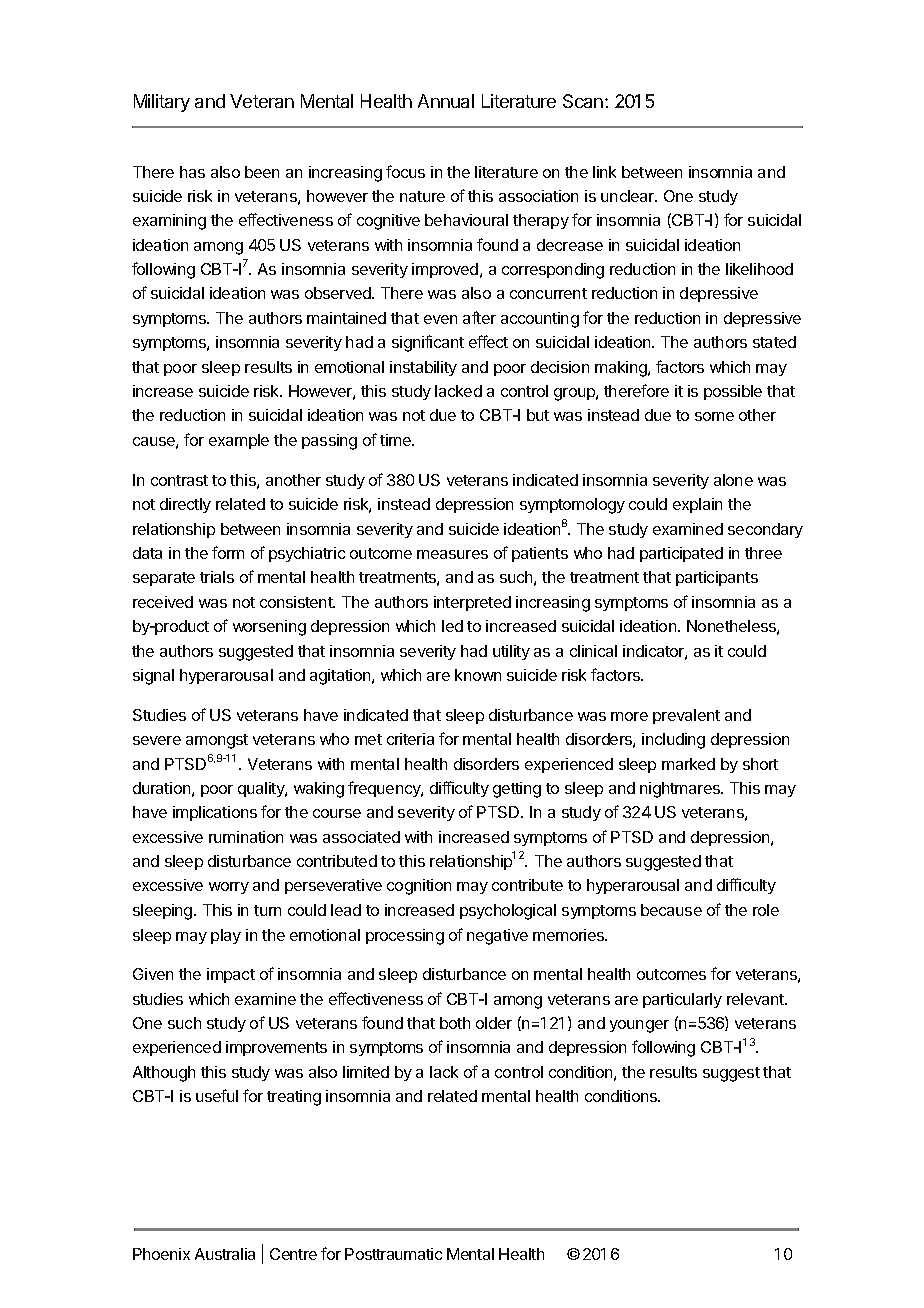 Image resolution: width=924 pixels, height=1308 pixels. I want to click on nightmares, so click(681, 790).
